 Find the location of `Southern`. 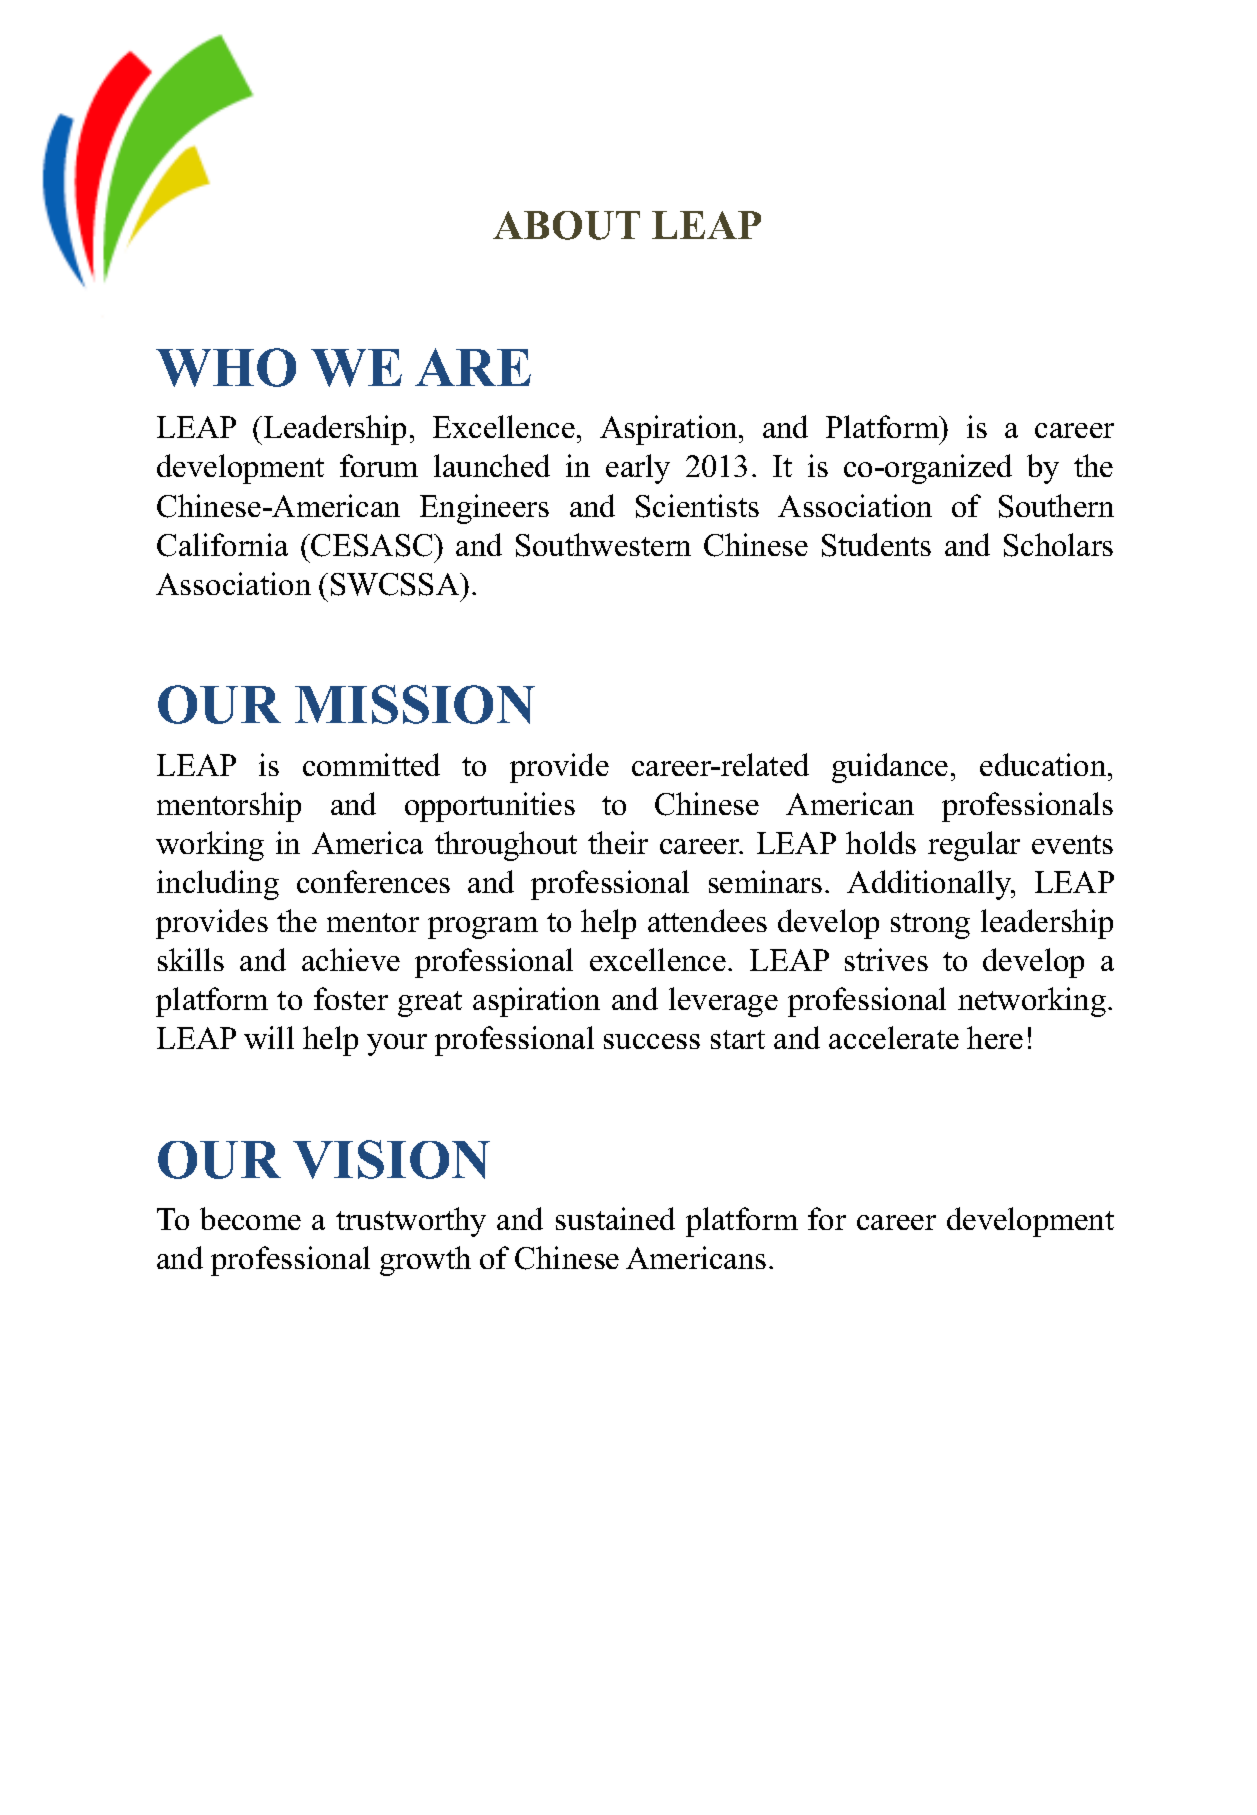

Southern is located at coordinates (1056, 506).
